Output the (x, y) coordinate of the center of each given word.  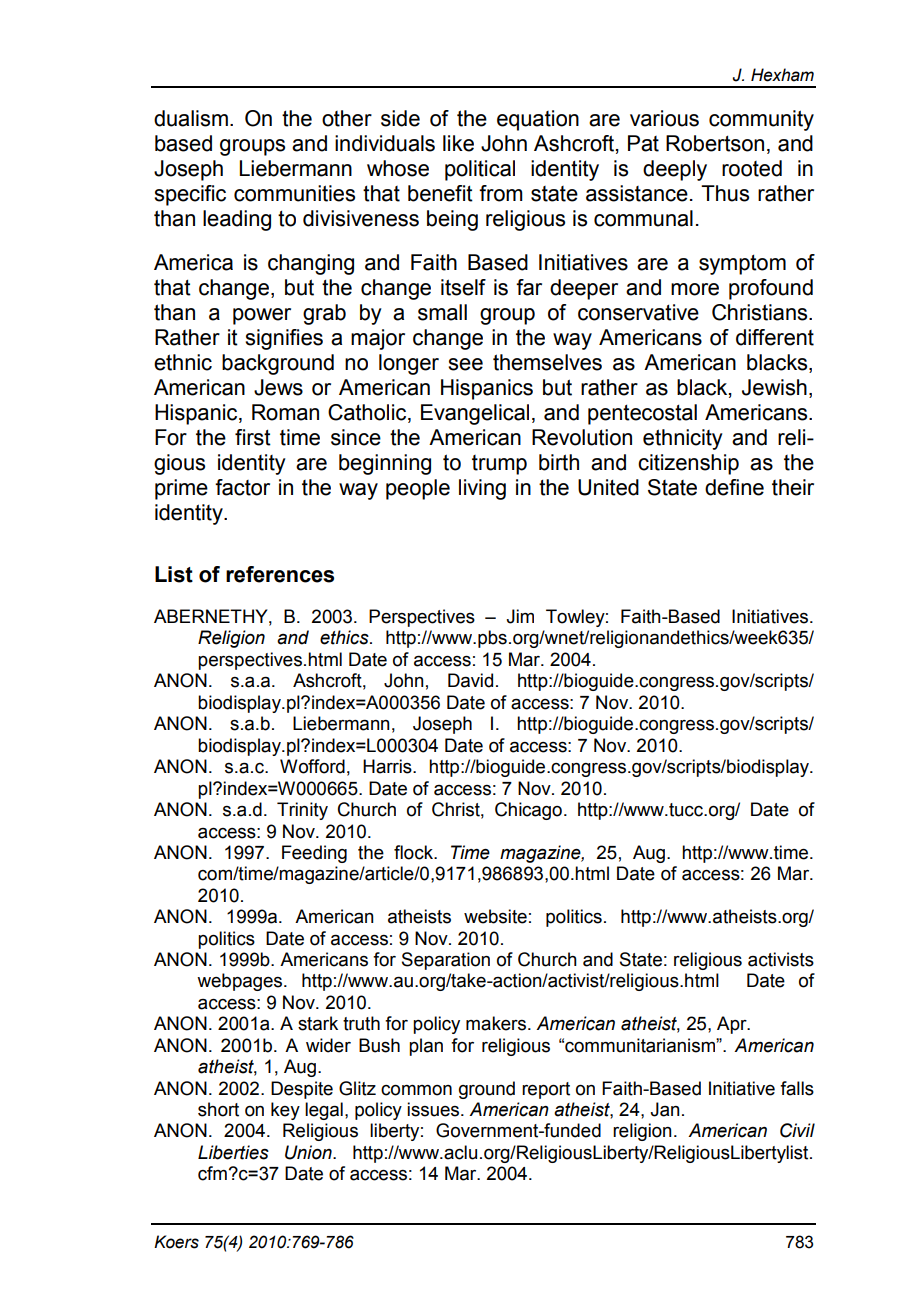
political (480, 170)
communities (294, 193)
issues (434, 1109)
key (285, 1111)
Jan (665, 1109)
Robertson (715, 143)
